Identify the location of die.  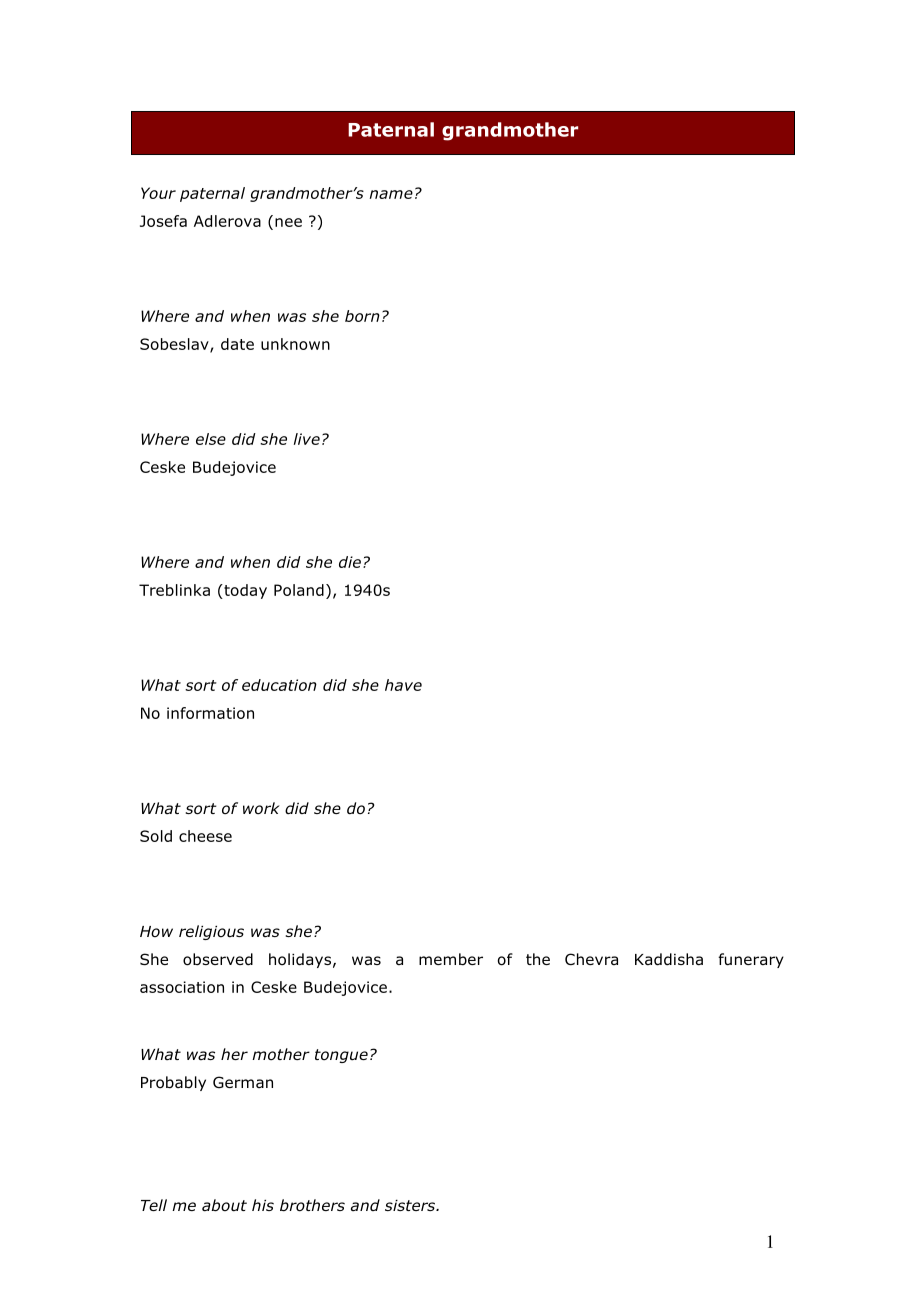
(350, 562).
